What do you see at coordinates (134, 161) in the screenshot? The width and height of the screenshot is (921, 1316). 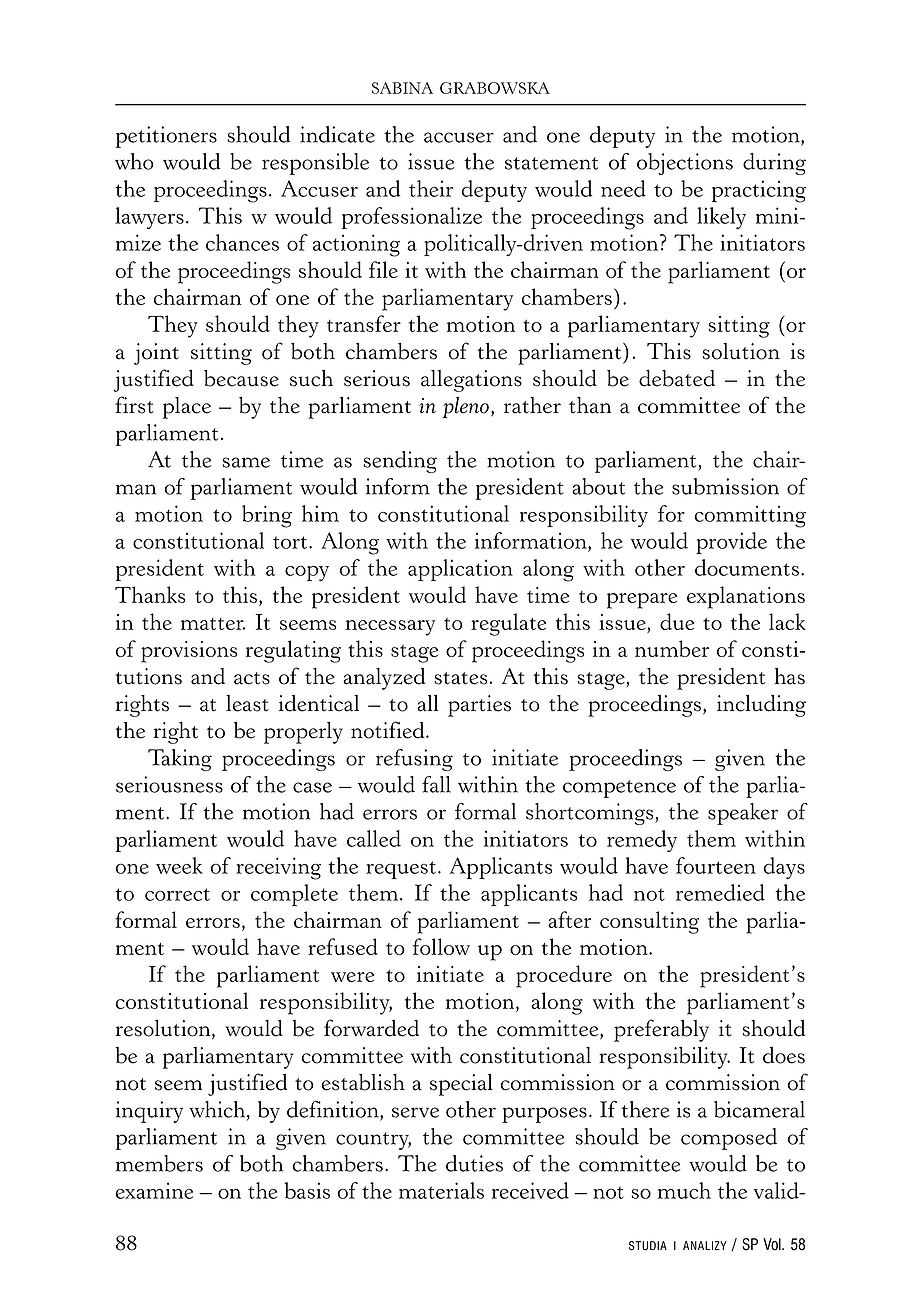 I see `who` at bounding box center [134, 161].
